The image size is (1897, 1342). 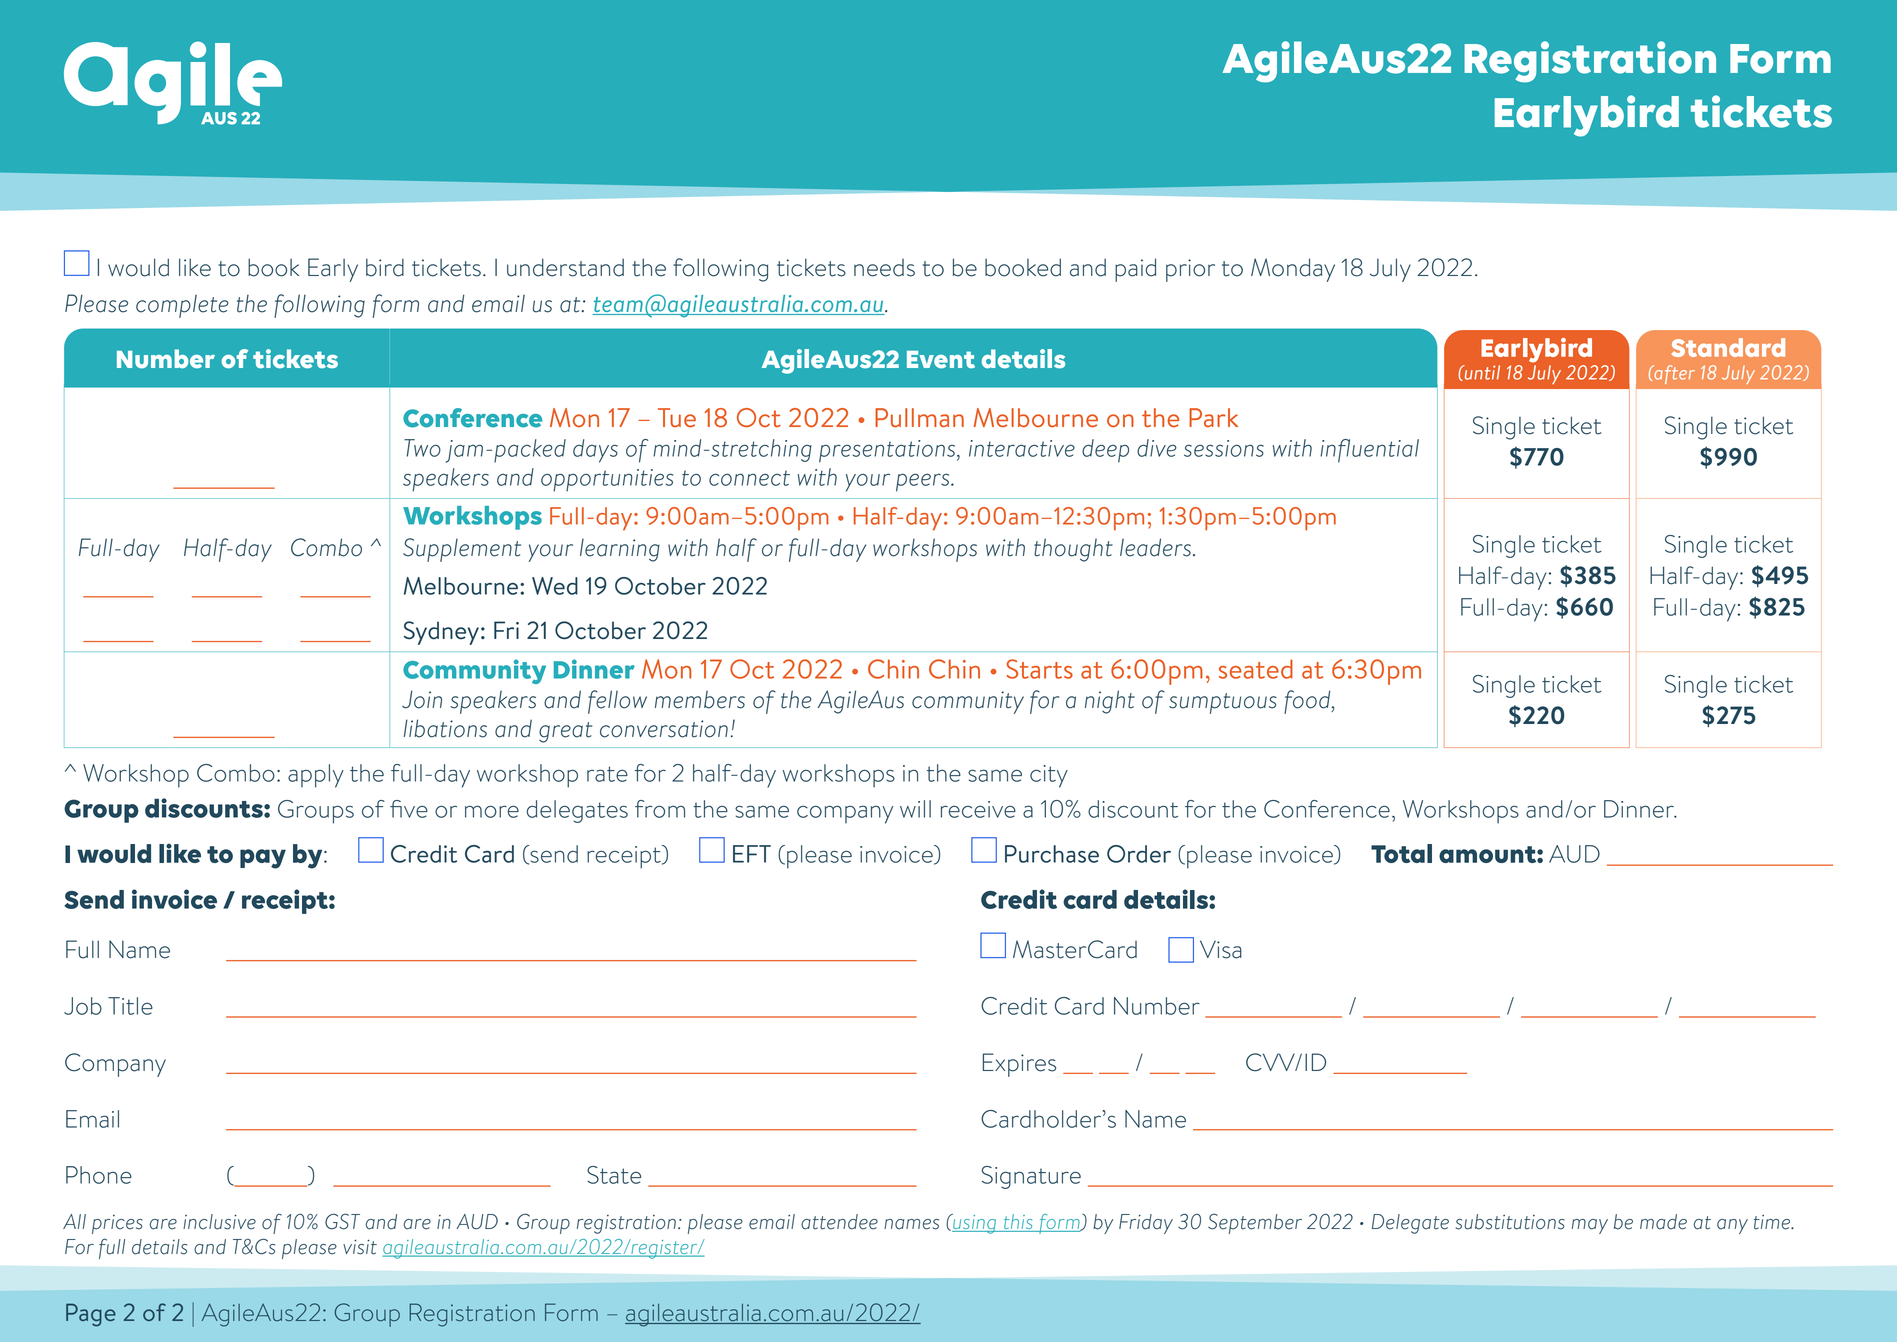 What do you see at coordinates (1590, 1226) in the document?
I see `may` at bounding box center [1590, 1226].
